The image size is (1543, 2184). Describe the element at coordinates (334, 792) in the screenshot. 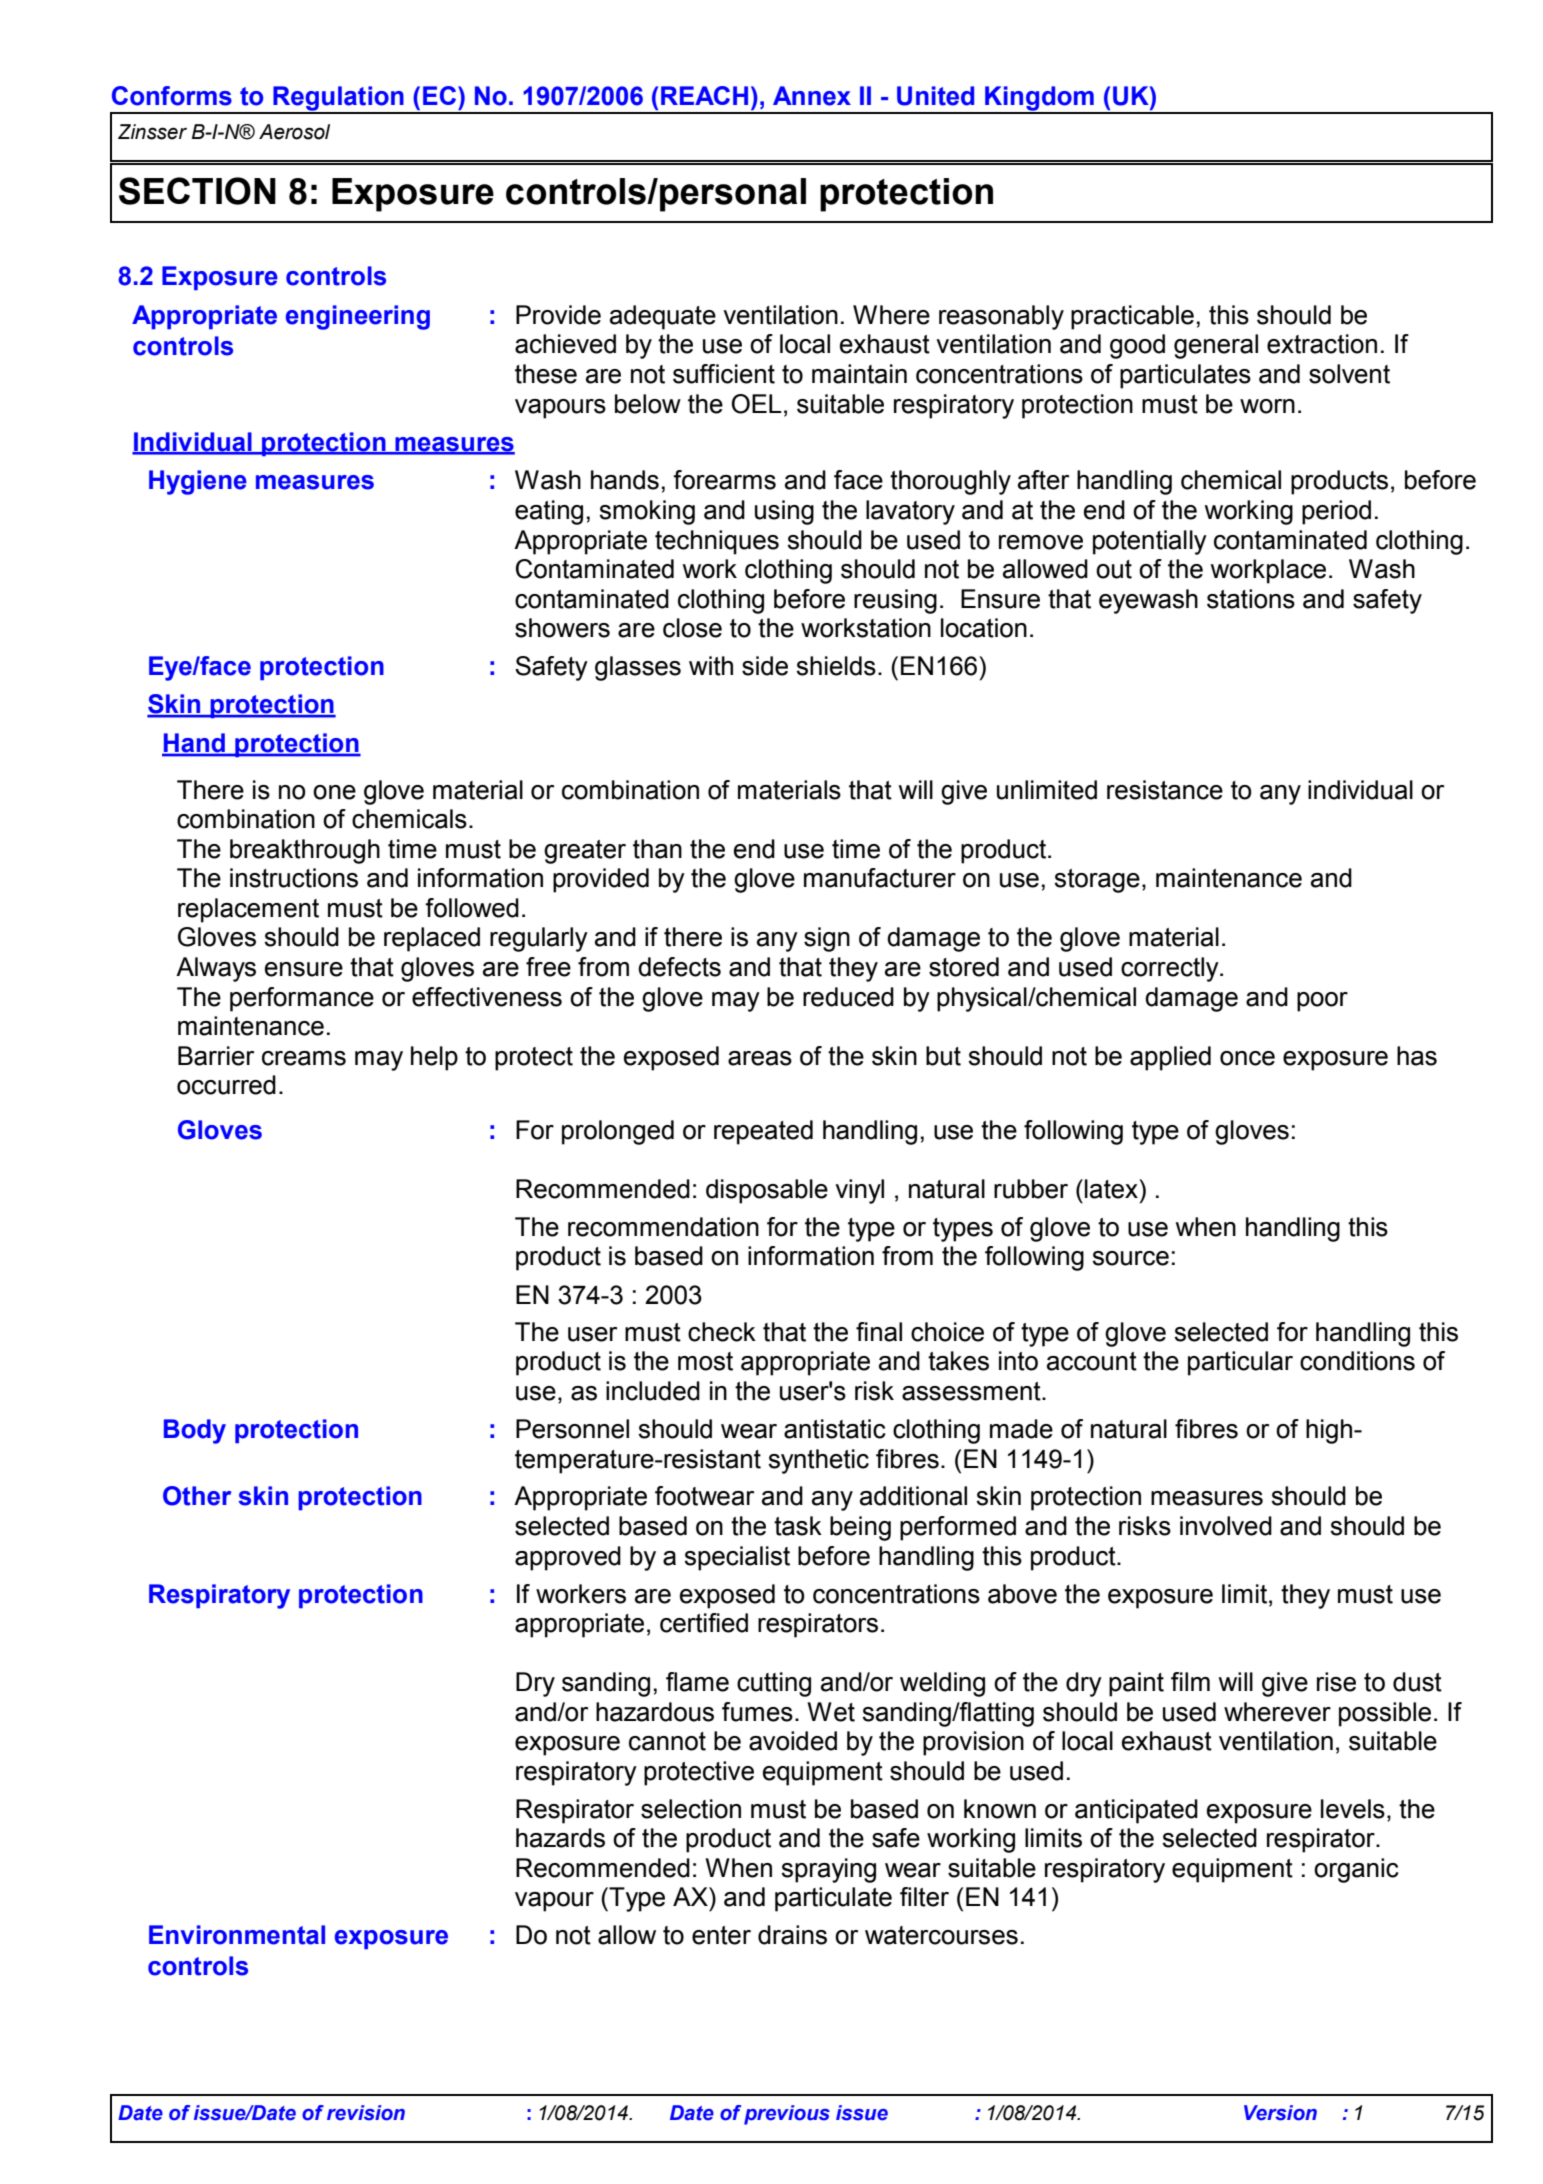

I see `one` at that location.
